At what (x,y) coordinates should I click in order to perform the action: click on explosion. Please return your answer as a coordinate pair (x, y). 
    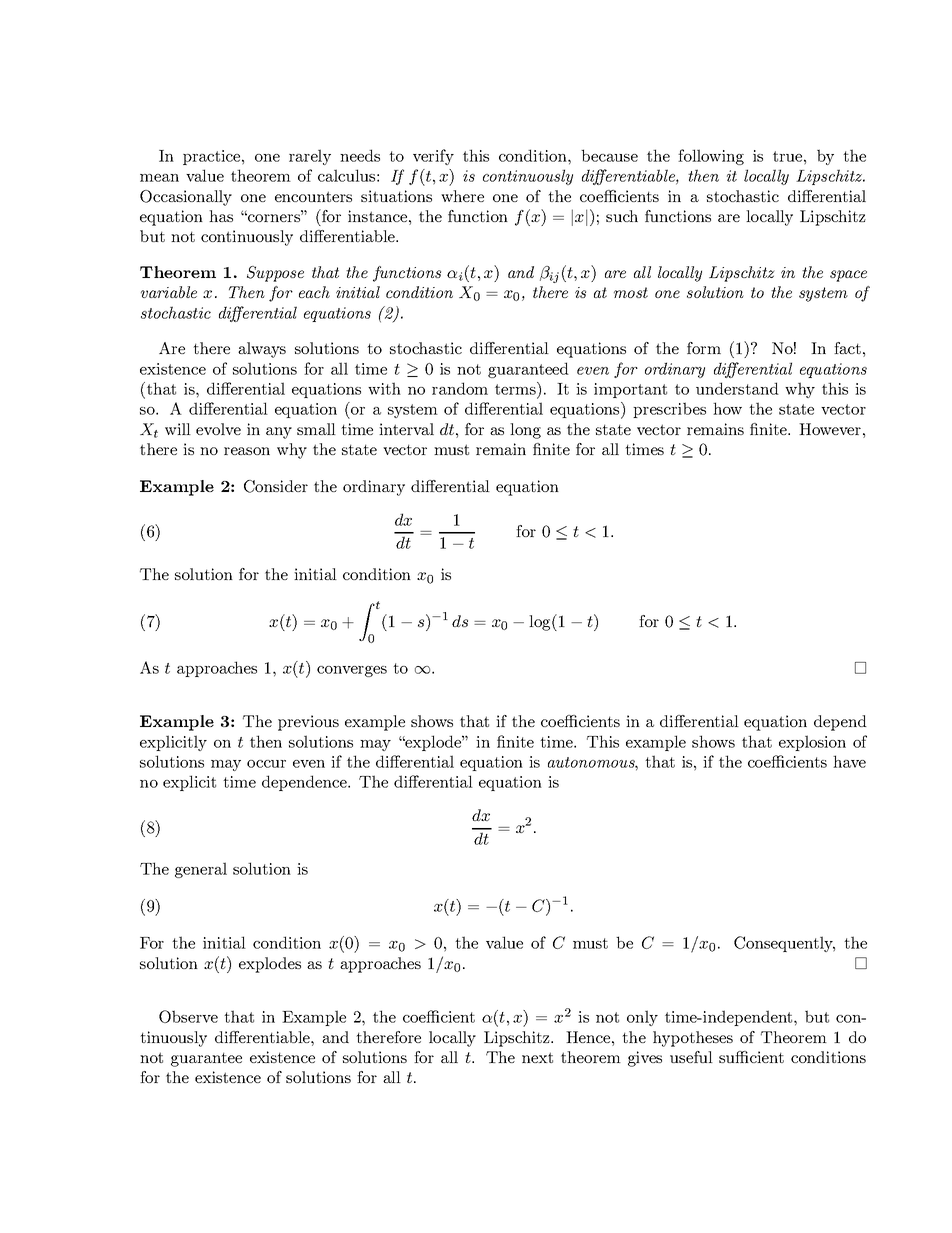
    Looking at the image, I should click on (812, 743).
